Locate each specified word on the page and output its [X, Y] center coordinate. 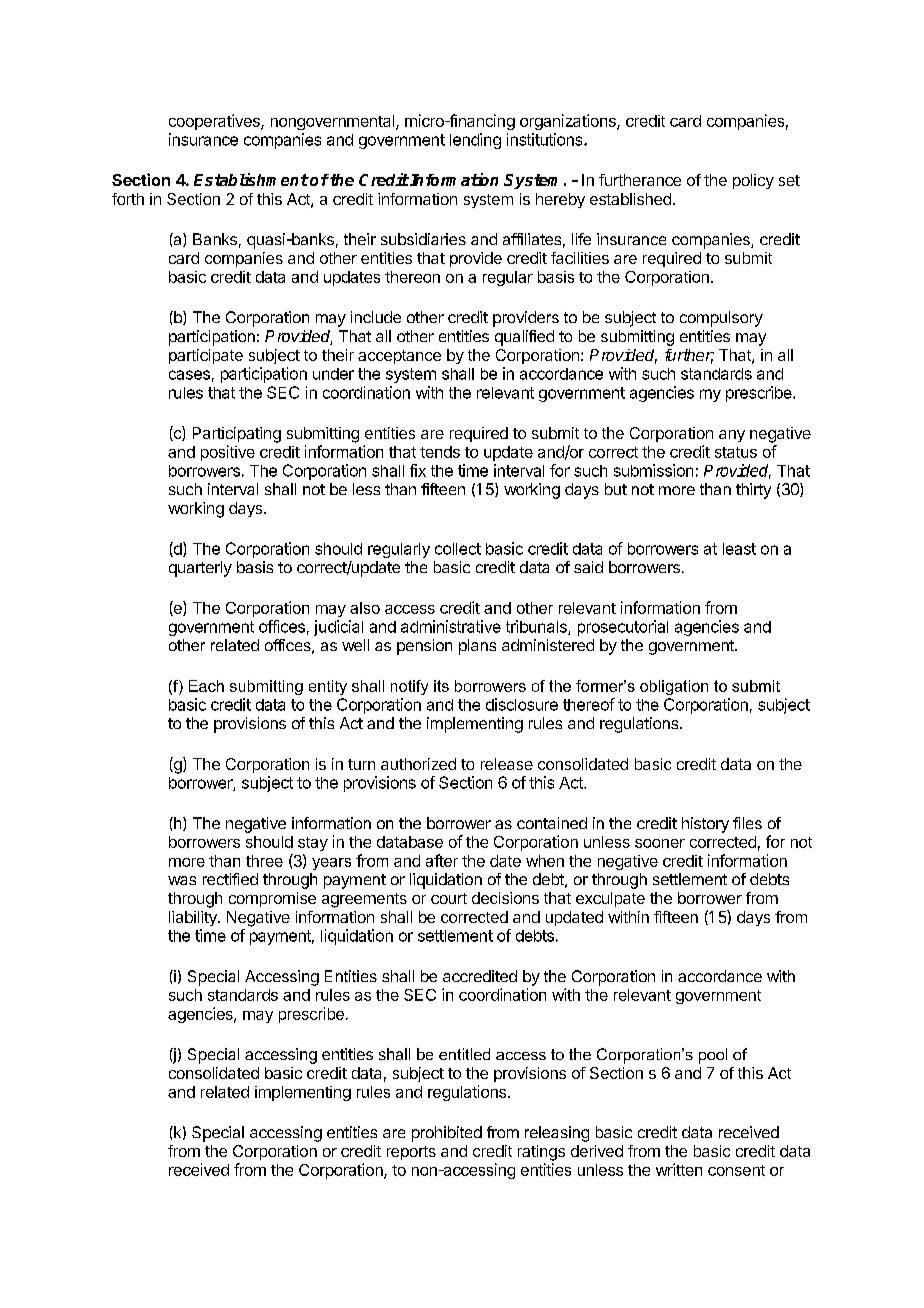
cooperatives [215, 122]
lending [475, 141]
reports [411, 1153]
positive [228, 453]
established [630, 199]
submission [653, 470]
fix [418, 470]
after [442, 860]
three [264, 861]
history [705, 825]
